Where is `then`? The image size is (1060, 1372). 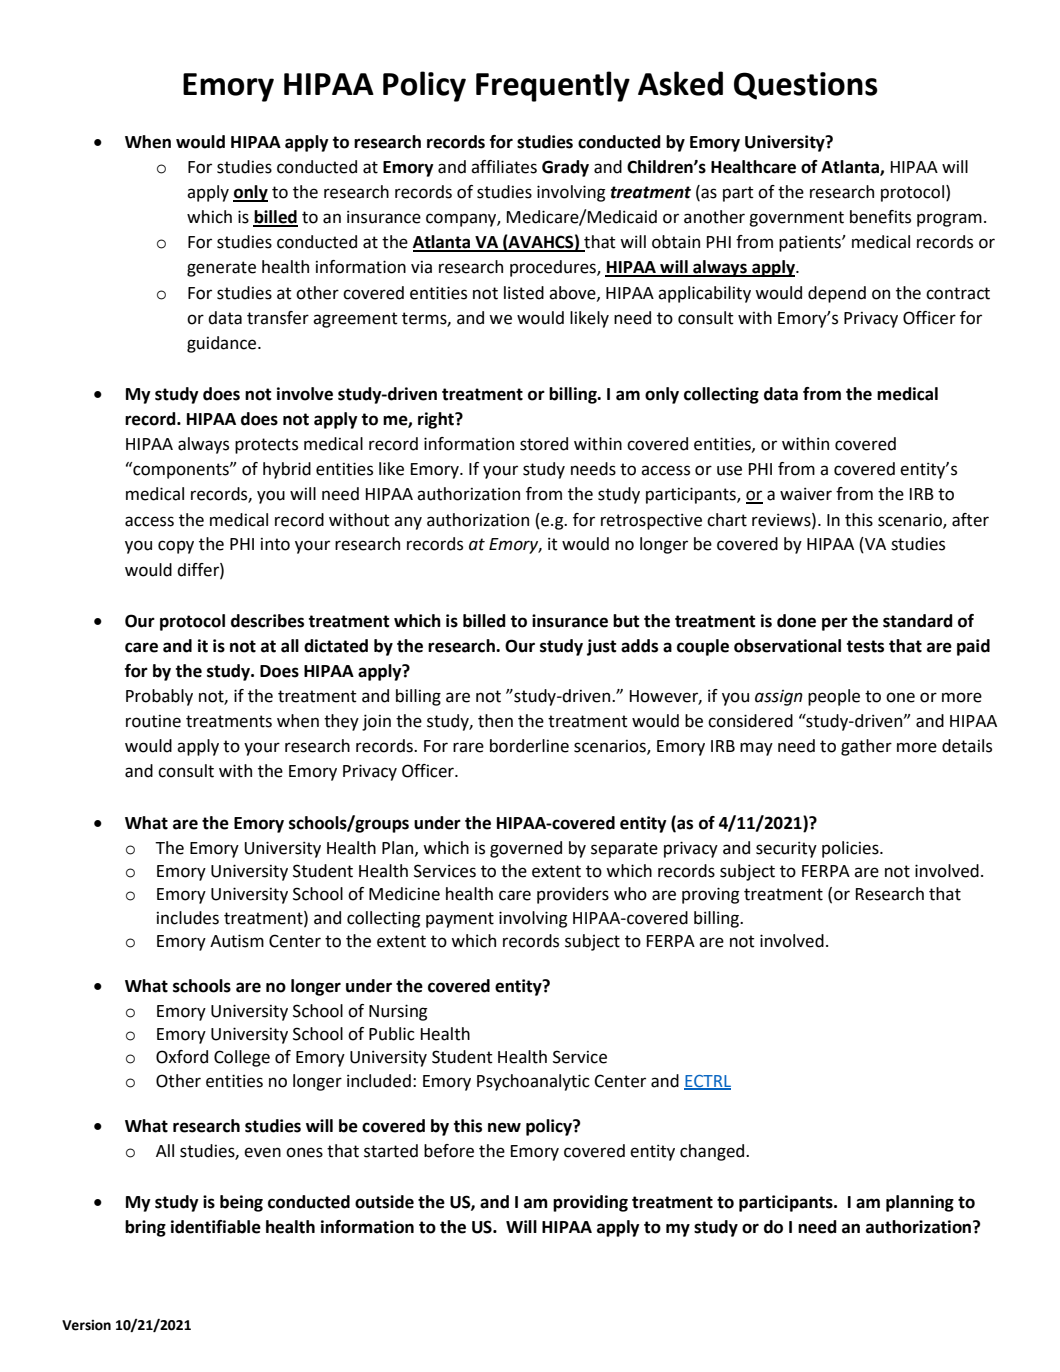 then is located at coordinates (495, 721).
